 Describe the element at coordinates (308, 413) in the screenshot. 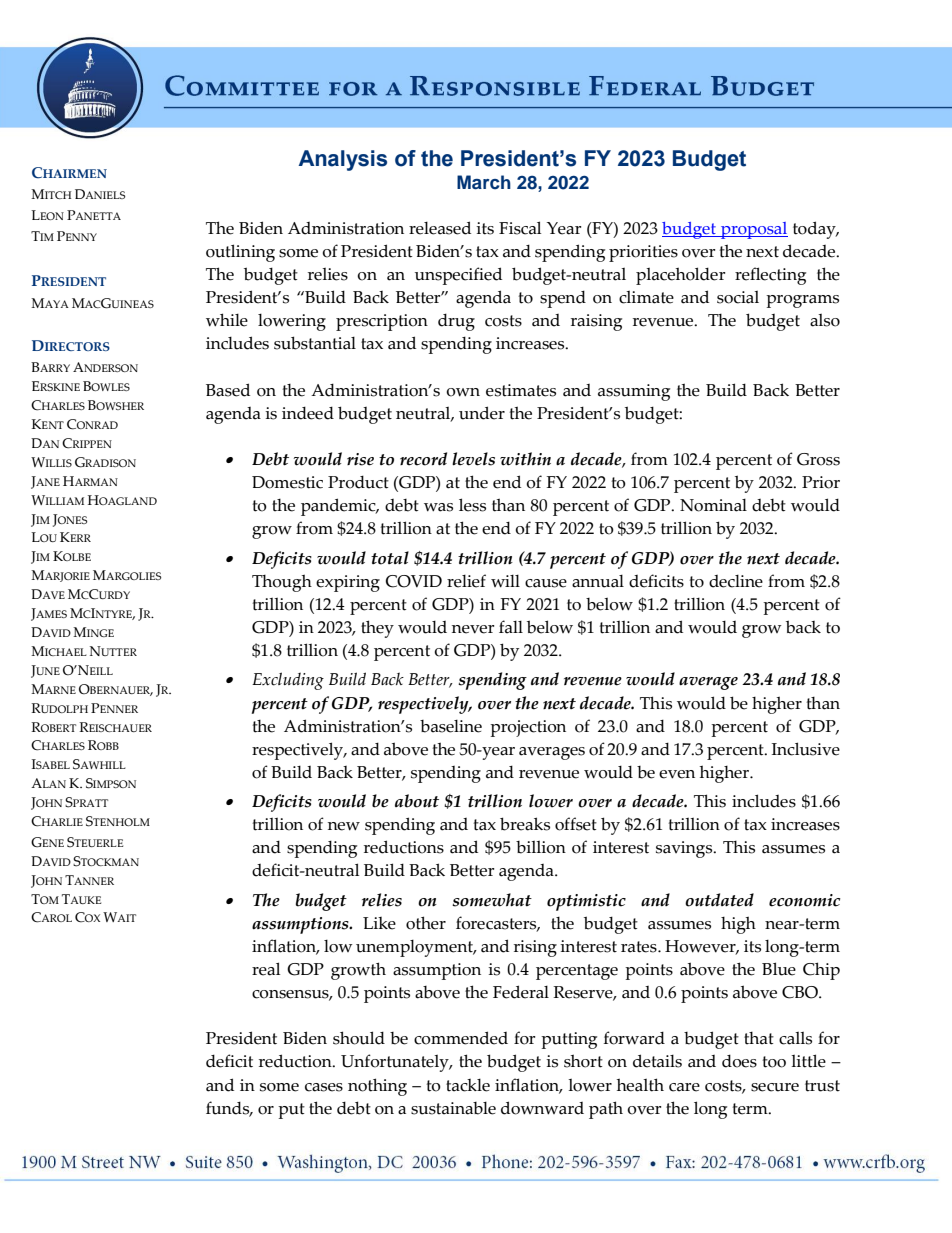

I see `indeed` at that location.
